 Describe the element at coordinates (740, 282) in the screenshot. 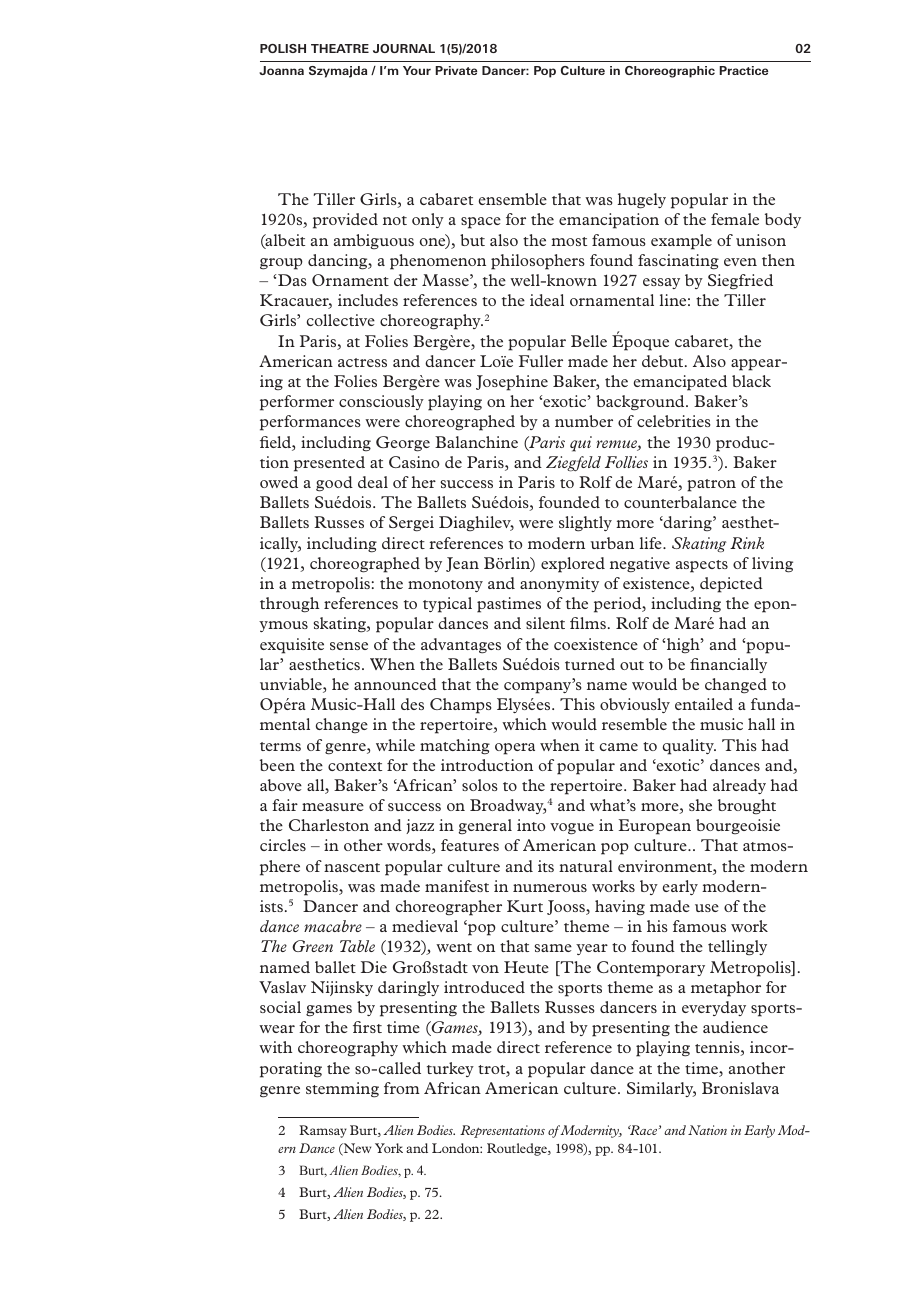

I see `Siegfried` at that location.
